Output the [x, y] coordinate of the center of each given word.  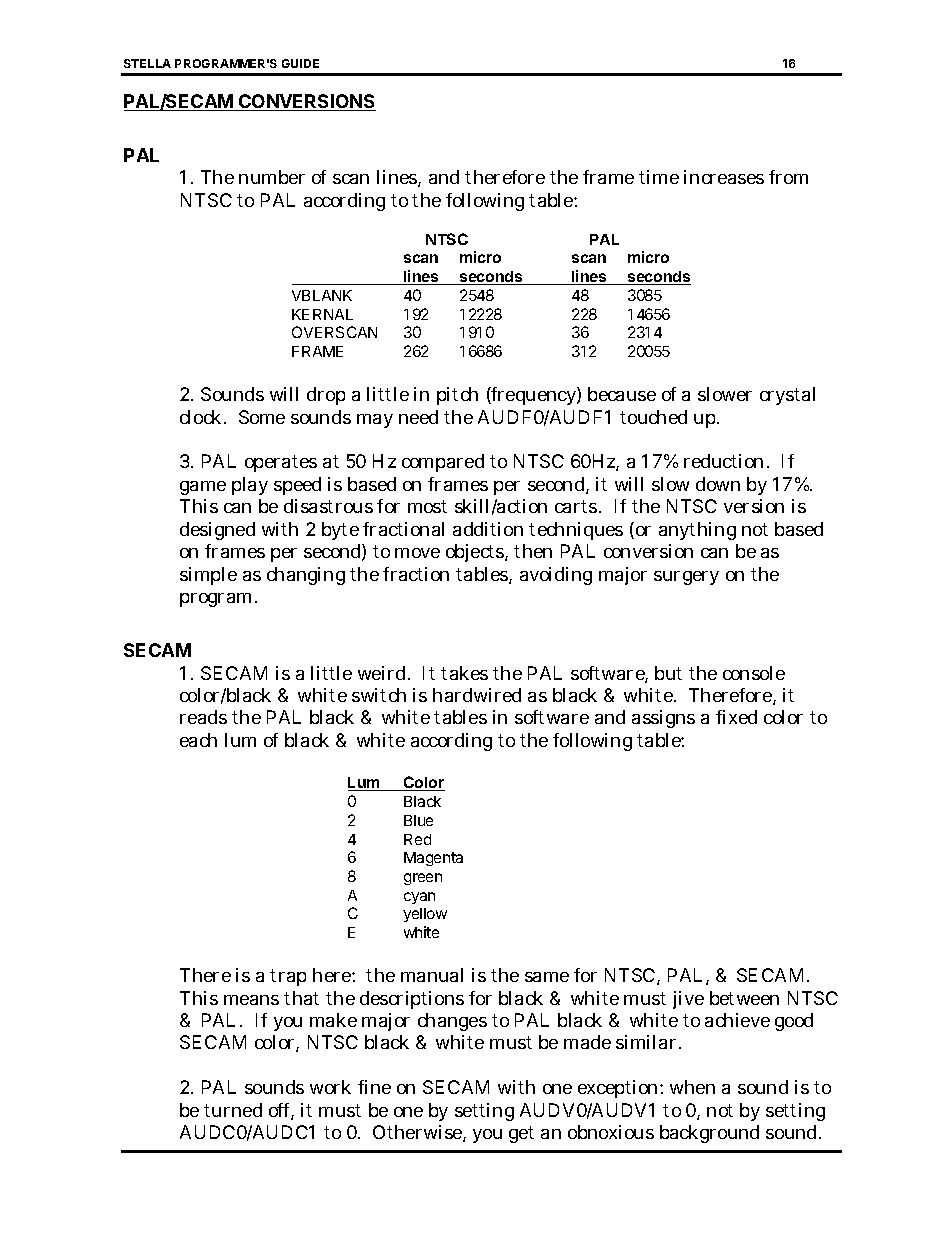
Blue [418, 820]
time [659, 177]
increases [724, 177]
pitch [457, 396]
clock [200, 417]
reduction [723, 461]
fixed [736, 717]
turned [233, 1110]
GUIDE [300, 63]
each [198, 740]
